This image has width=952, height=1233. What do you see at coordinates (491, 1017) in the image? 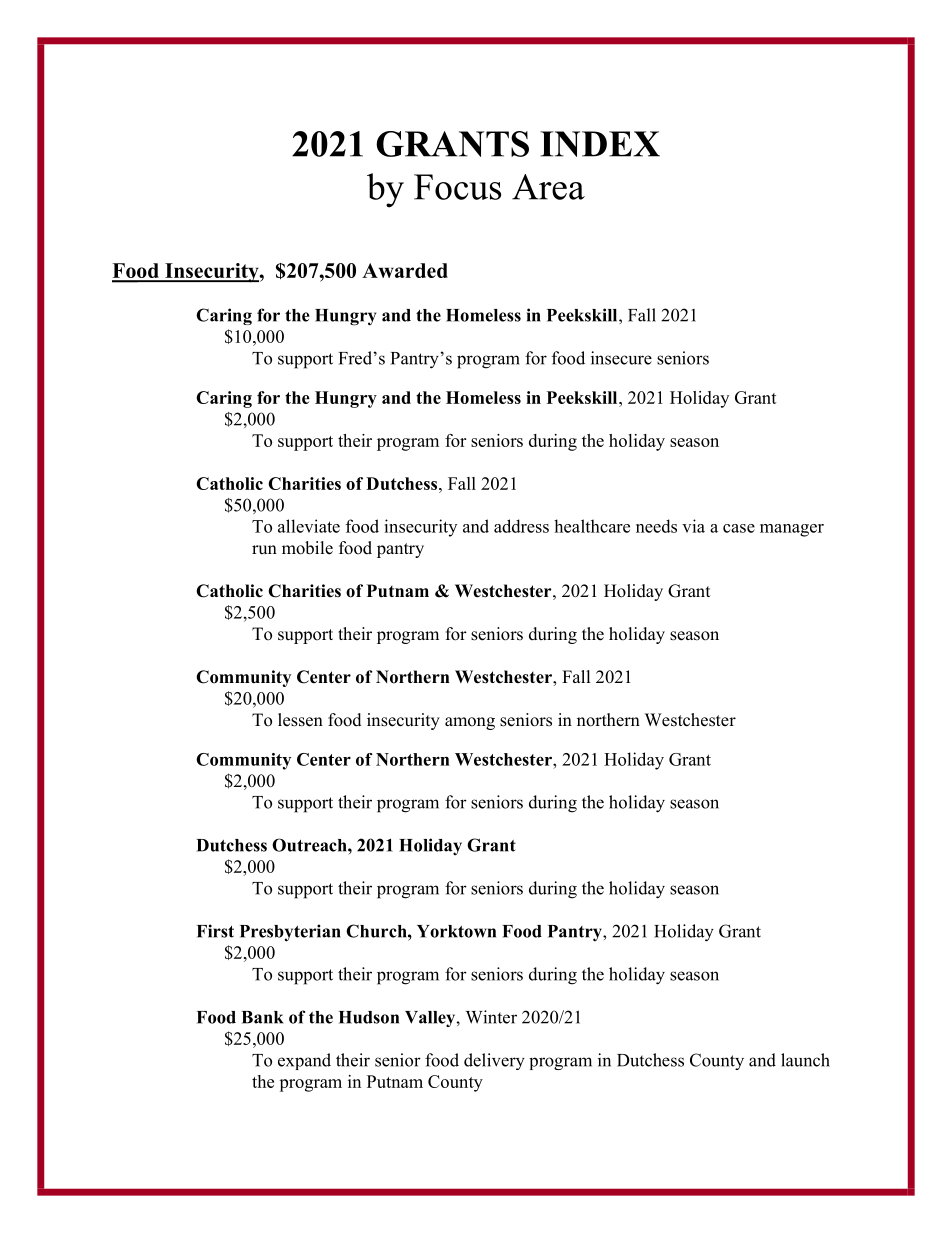
I see `Winter` at bounding box center [491, 1017].
